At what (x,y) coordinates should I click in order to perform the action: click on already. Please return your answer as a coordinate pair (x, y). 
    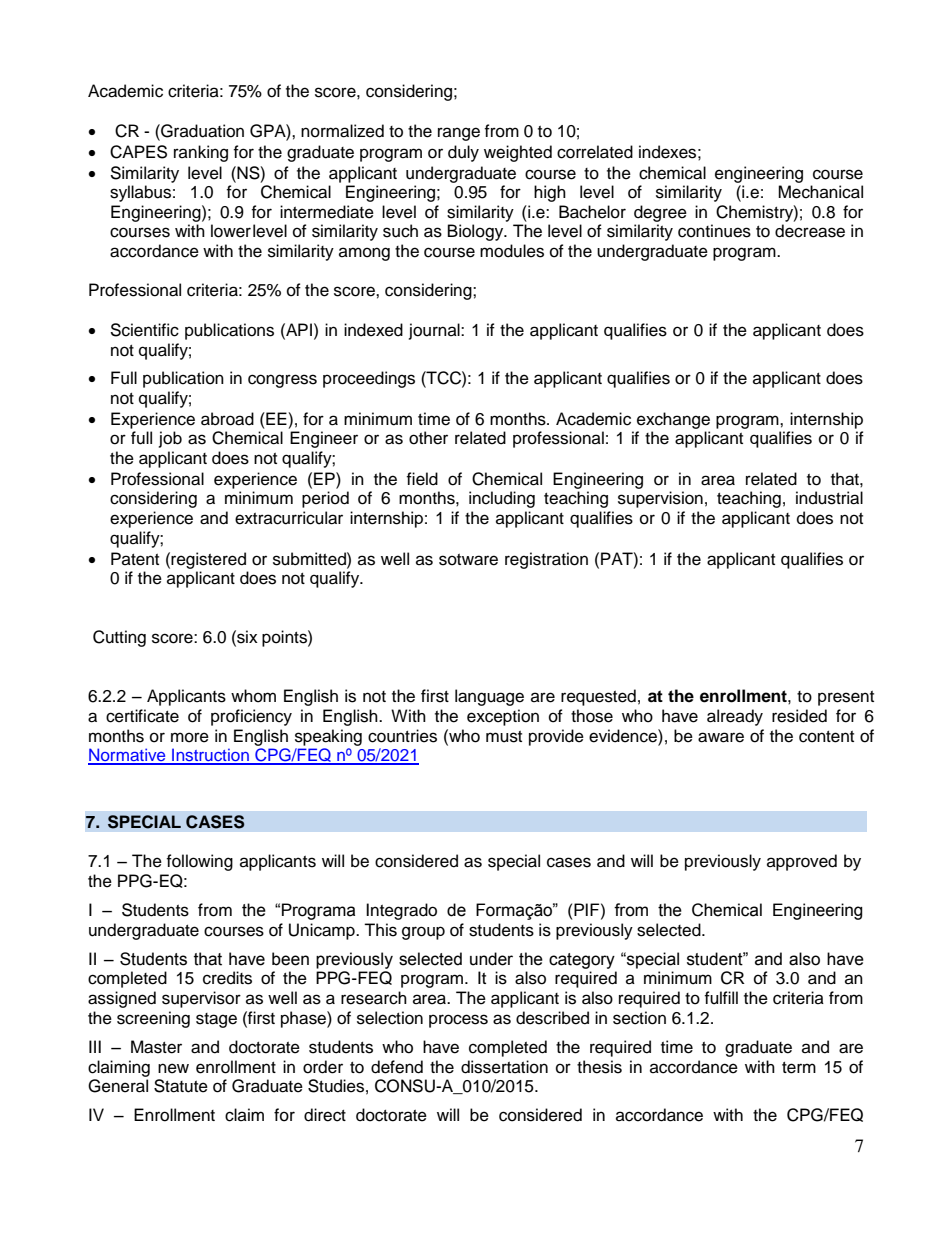
    Looking at the image, I should click on (735, 717).
